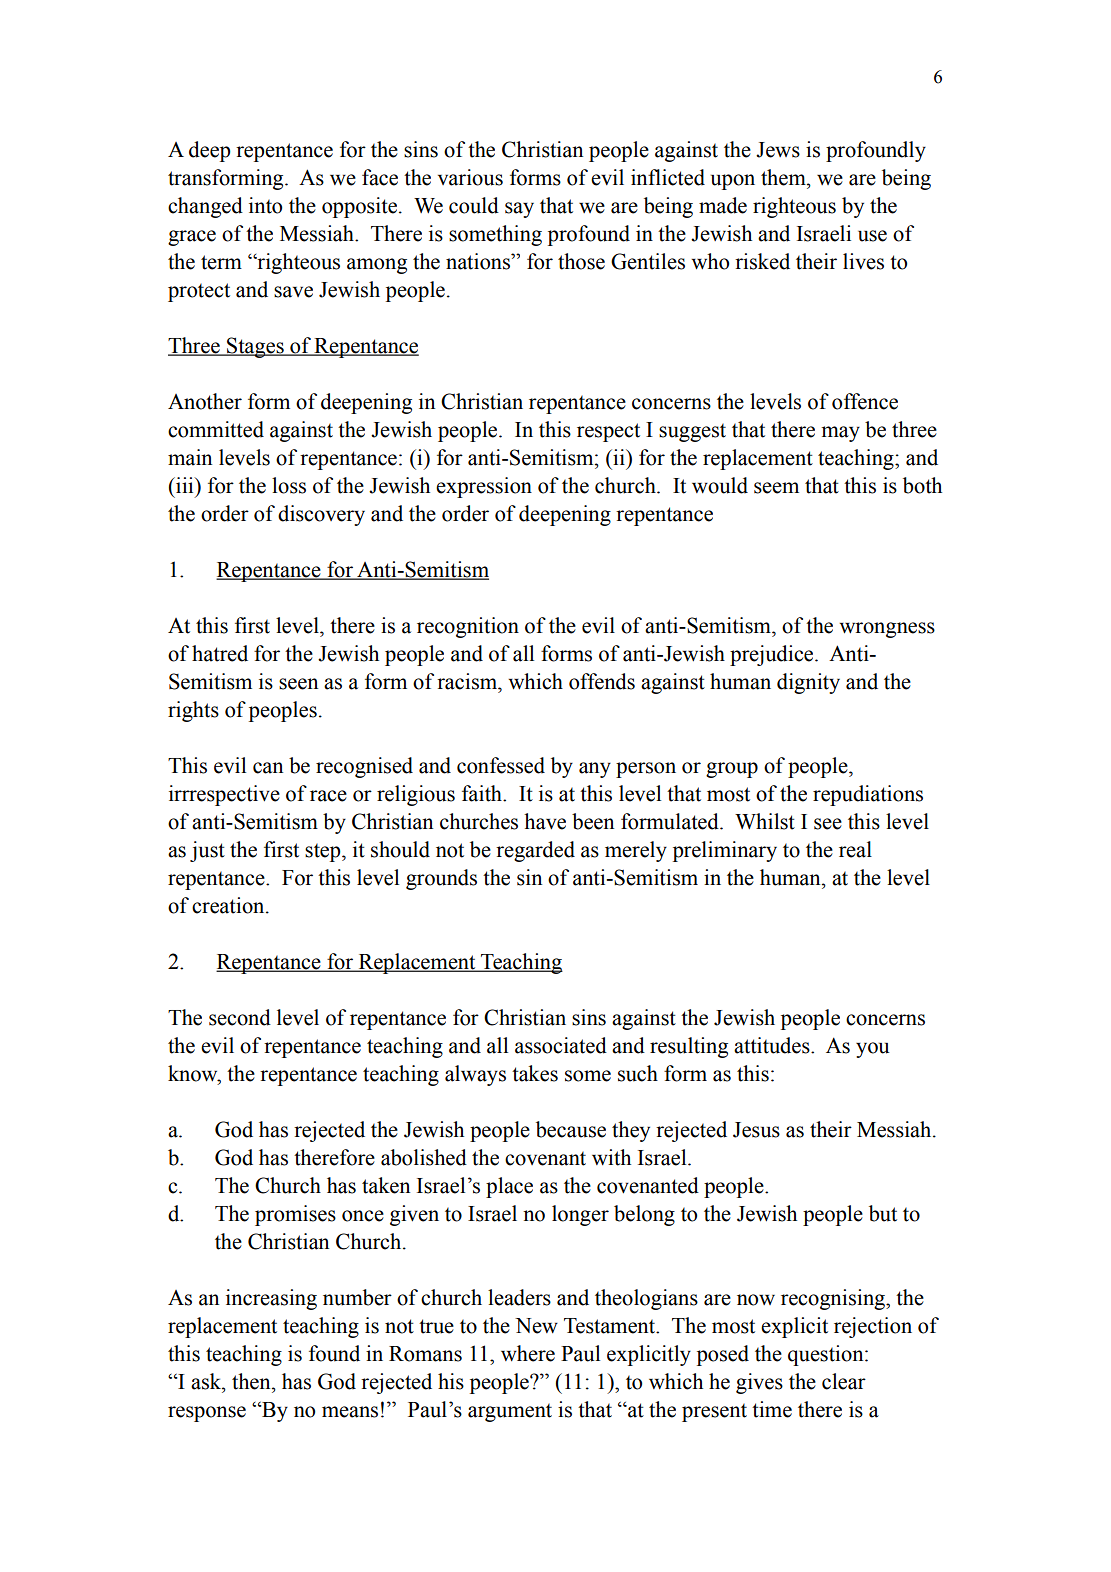 The image size is (1111, 1572). Describe the element at coordinates (265, 205) in the screenshot. I see `into` at that location.
